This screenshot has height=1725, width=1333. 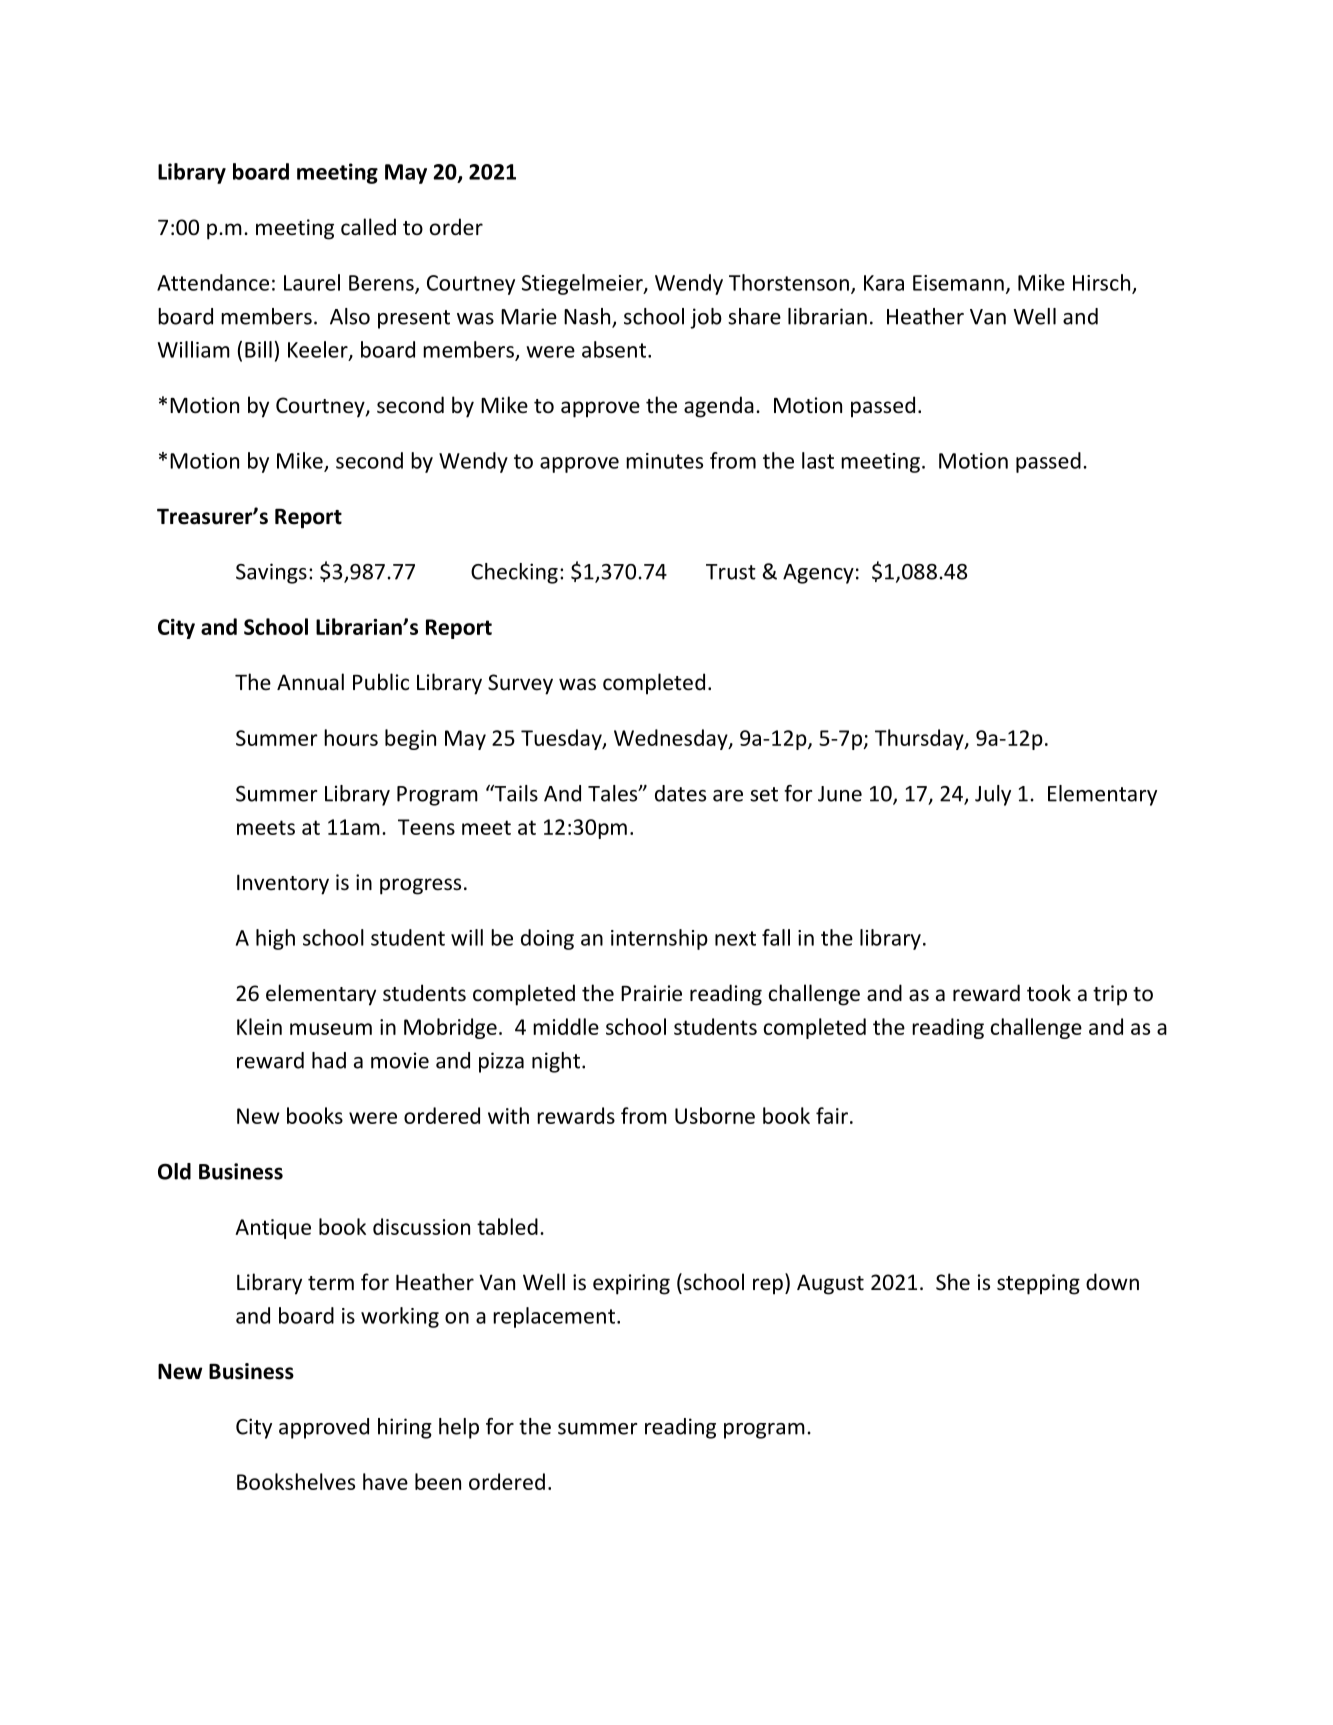 What do you see at coordinates (459, 1428) in the screenshot?
I see `help` at bounding box center [459, 1428].
